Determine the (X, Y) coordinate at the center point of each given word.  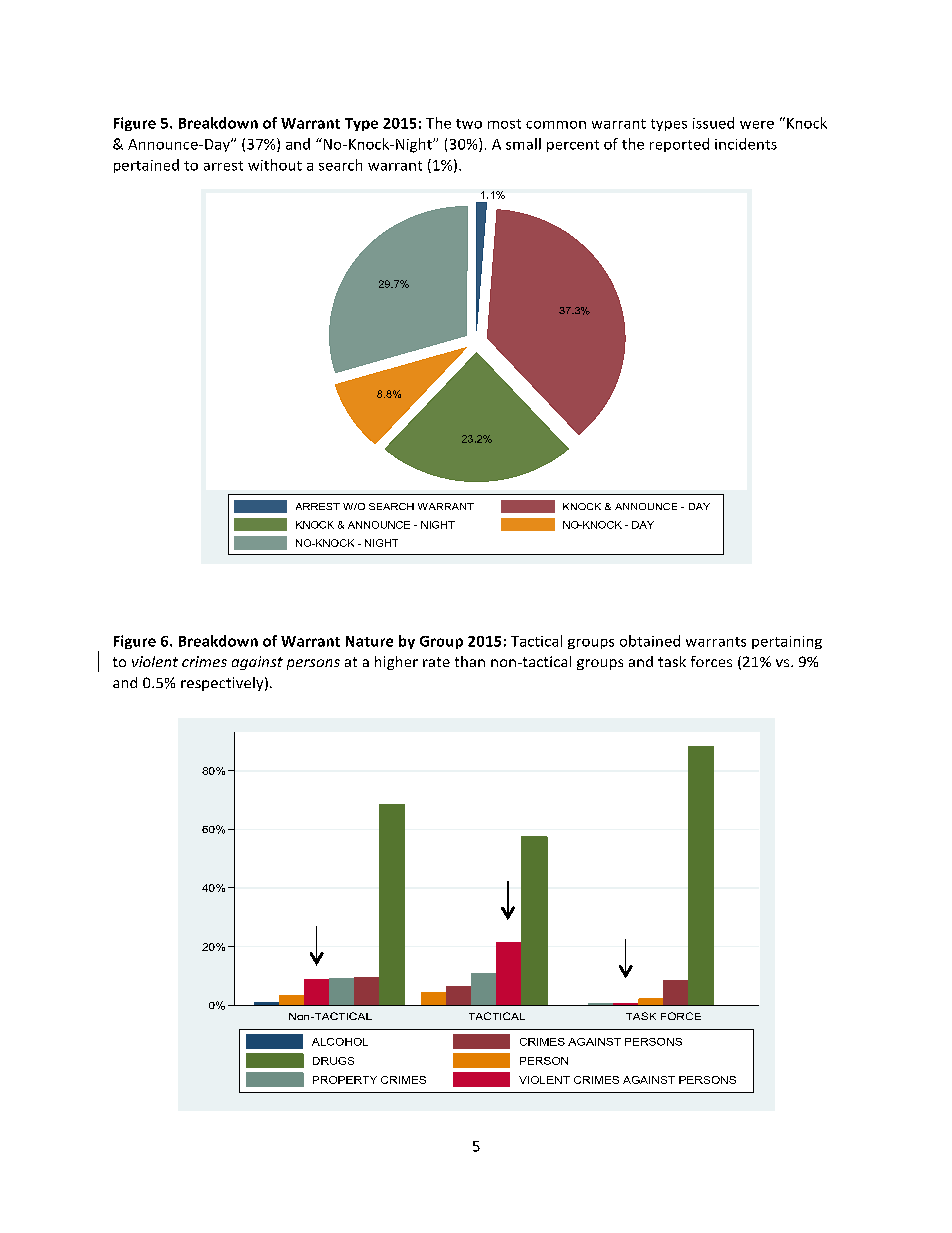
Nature (369, 641)
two (469, 124)
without (275, 165)
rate (436, 662)
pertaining (787, 642)
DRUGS (333, 1061)
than (470, 661)
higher (396, 663)
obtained (650, 641)
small (523, 144)
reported (679, 145)
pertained (146, 166)
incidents (746, 144)
